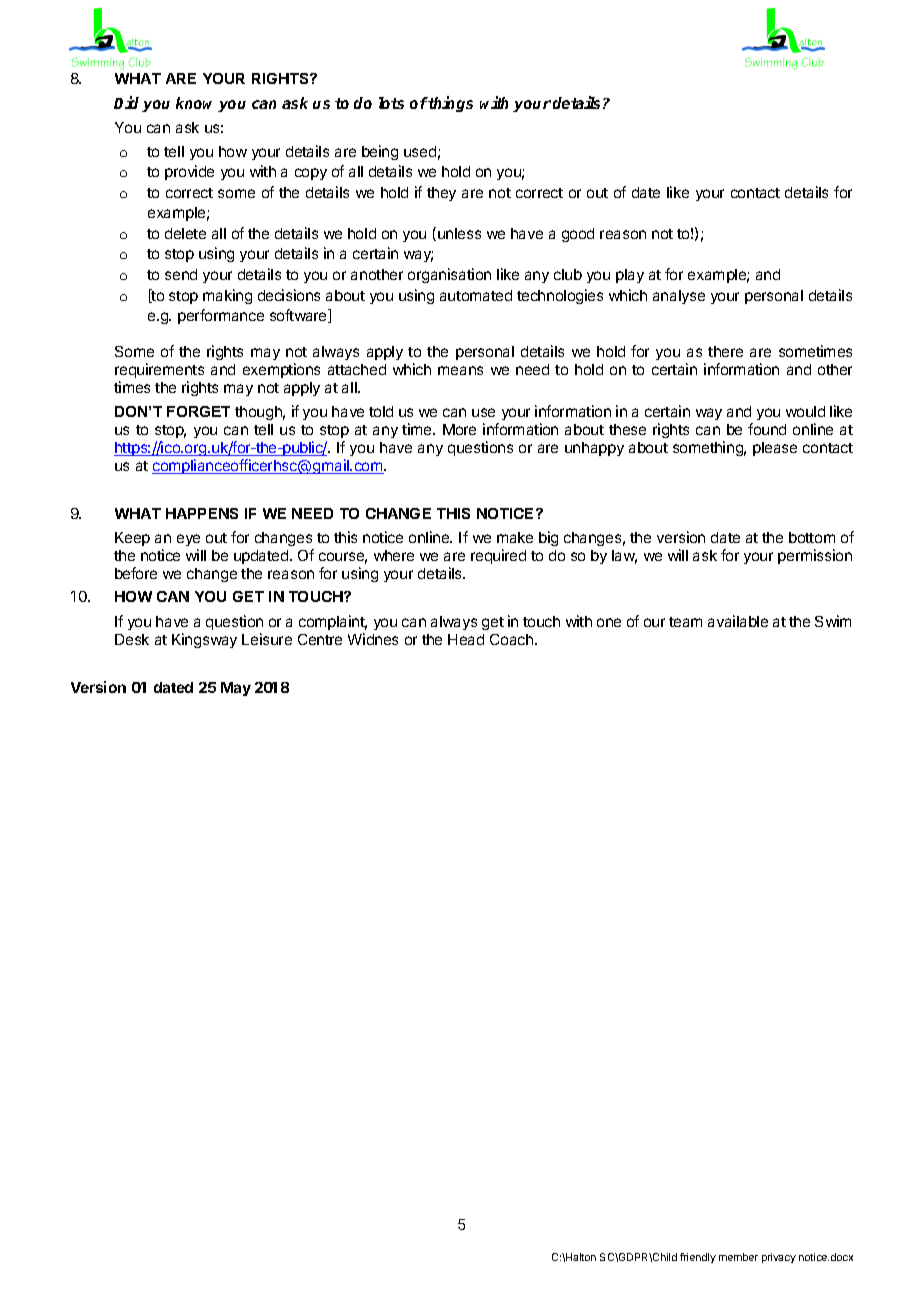 This page has height=1308, width=924. I want to click on play, so click(630, 276).
